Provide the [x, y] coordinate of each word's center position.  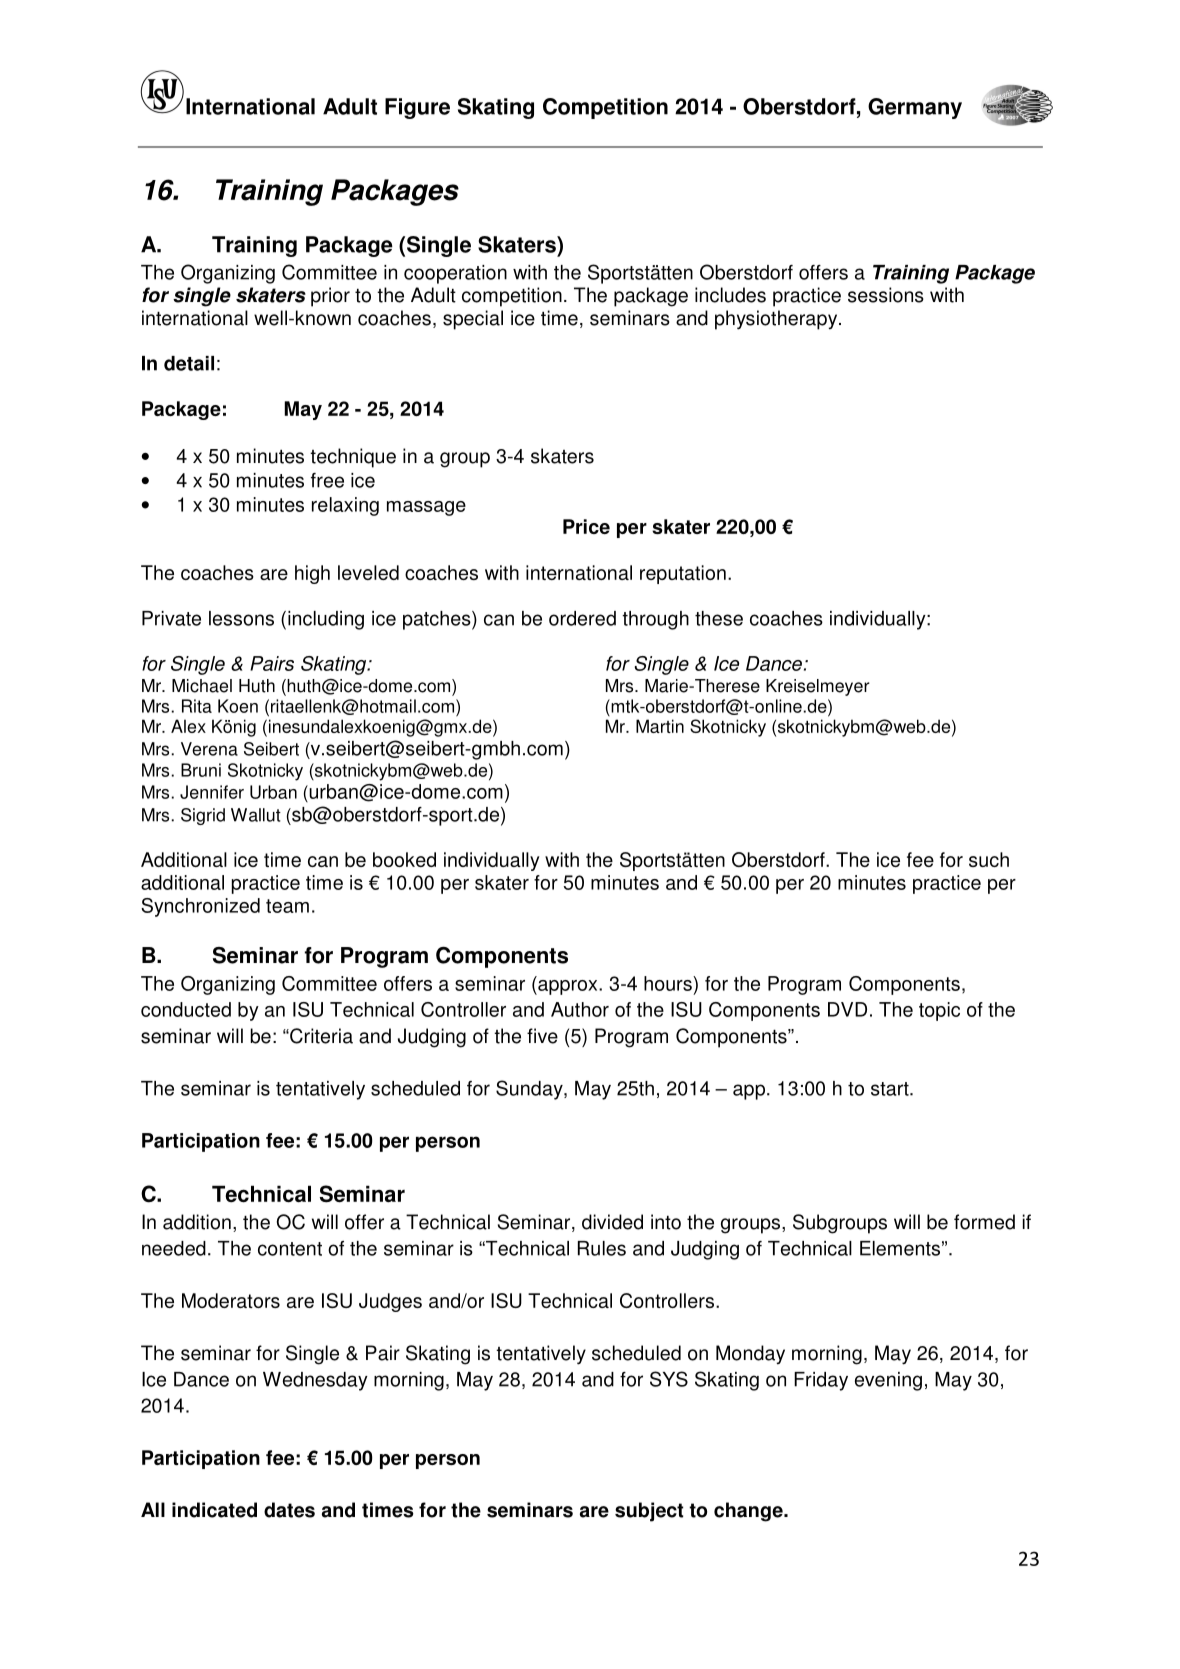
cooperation [455, 274]
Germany [915, 108]
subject [649, 1512]
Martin [660, 726]
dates [289, 1510]
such [989, 859]
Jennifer [212, 792]
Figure [417, 108]
